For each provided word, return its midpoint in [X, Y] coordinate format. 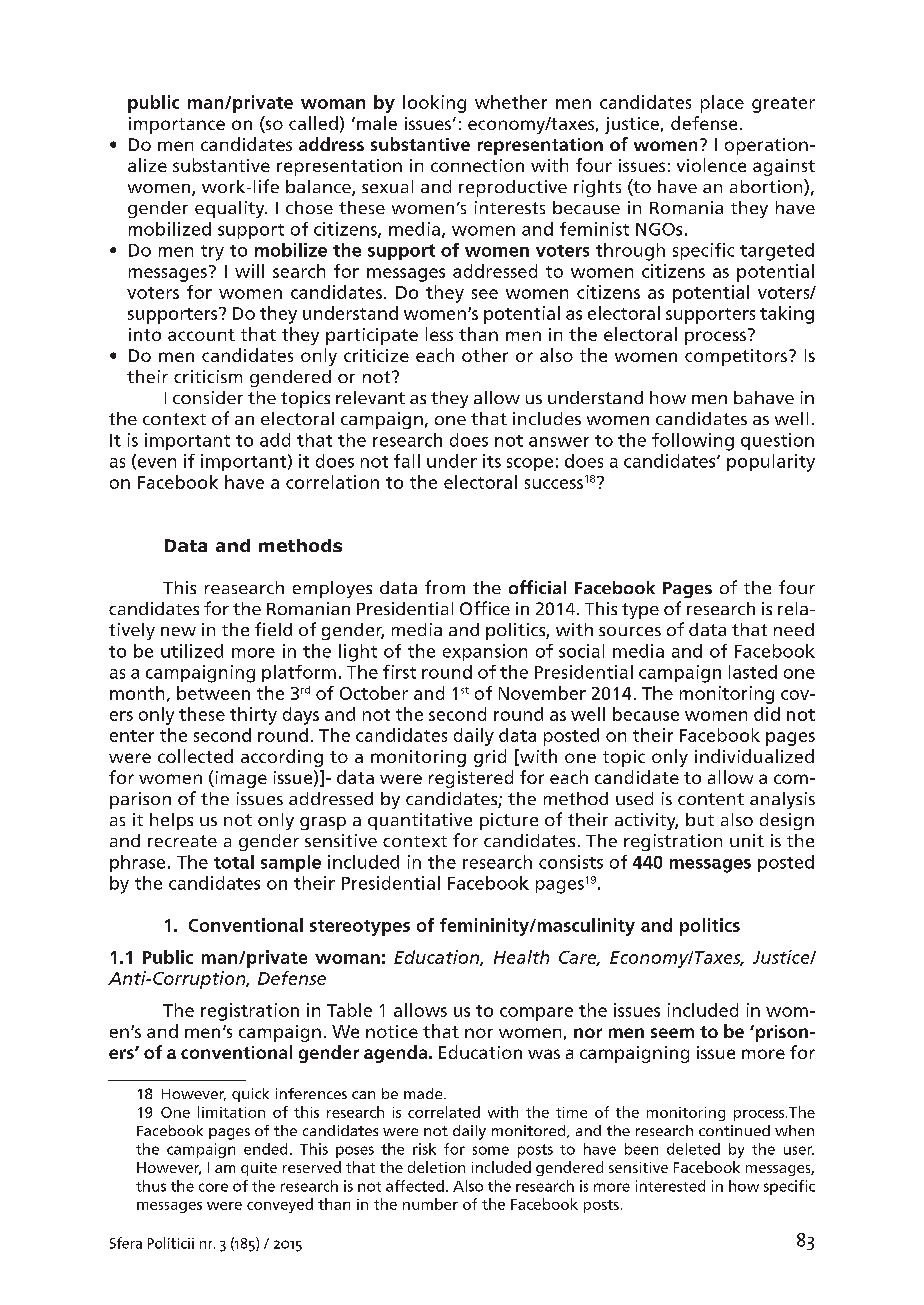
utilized [192, 651]
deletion [436, 1167]
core [213, 1187]
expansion [485, 652]
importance [177, 125]
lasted [753, 672]
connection [477, 165]
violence [711, 165]
